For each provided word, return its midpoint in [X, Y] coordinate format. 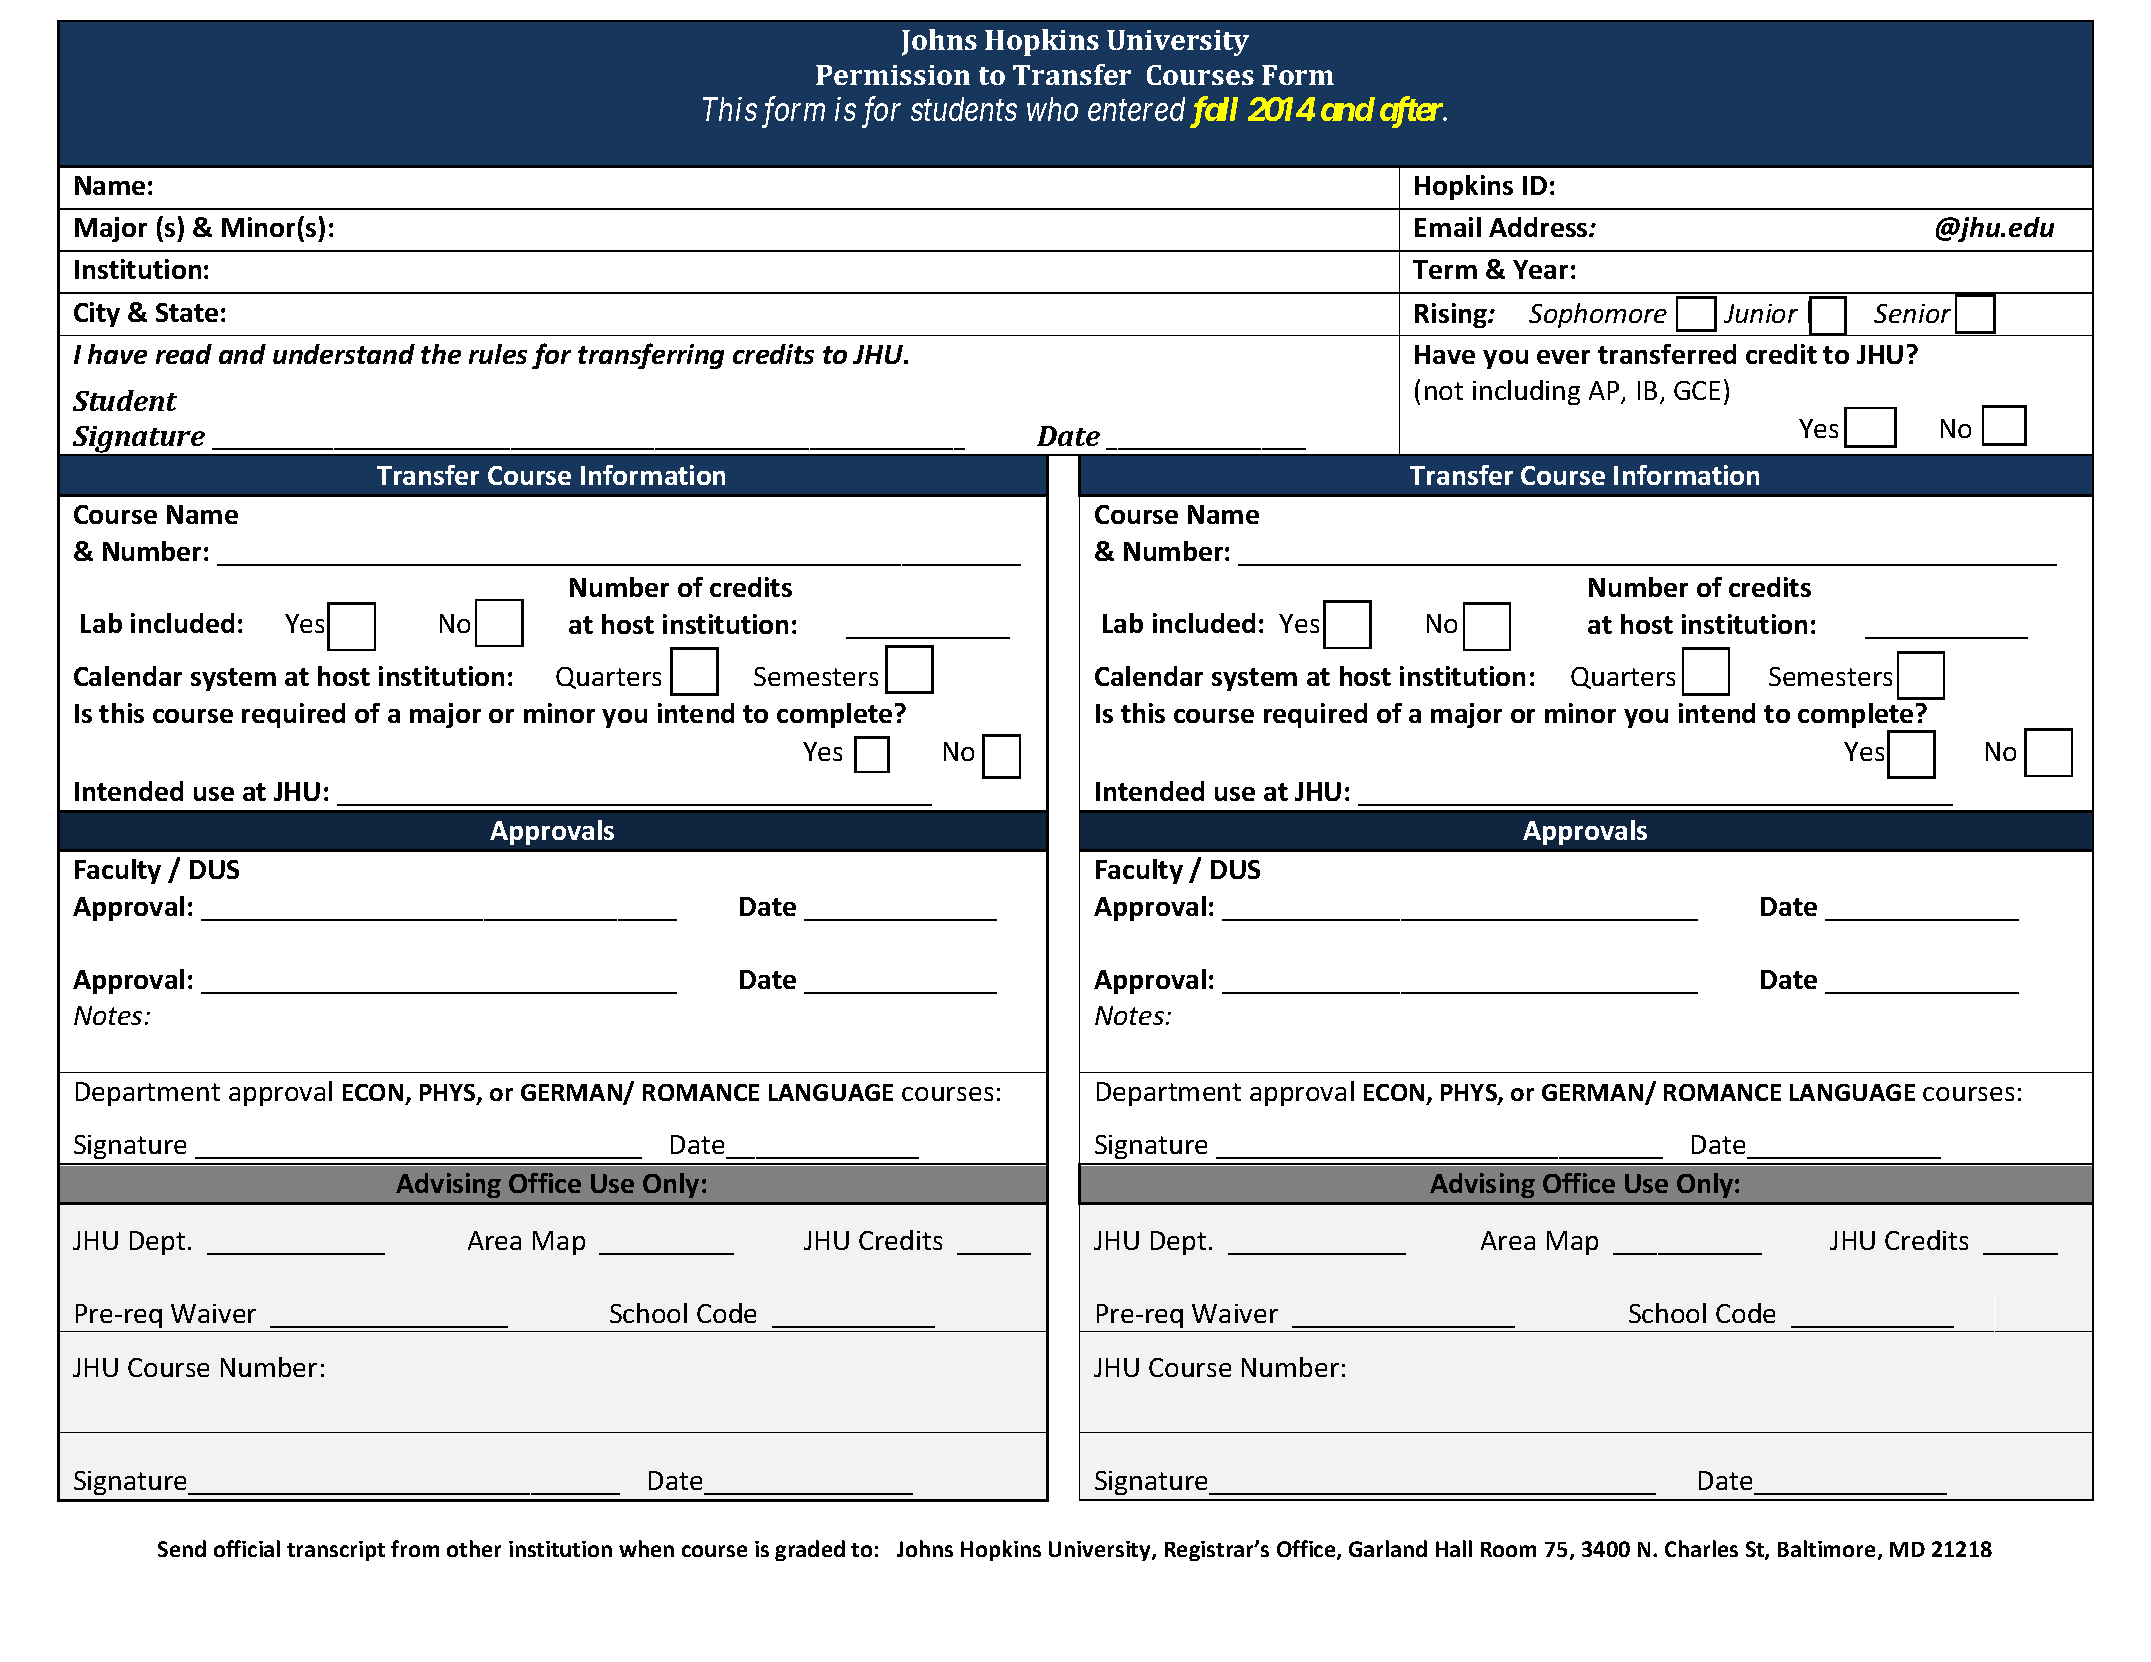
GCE [1697, 390]
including [1526, 392]
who [1052, 109]
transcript [336, 1551]
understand [344, 354]
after [1412, 112]
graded [810, 1550]
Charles [1701, 1548]
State [187, 312]
